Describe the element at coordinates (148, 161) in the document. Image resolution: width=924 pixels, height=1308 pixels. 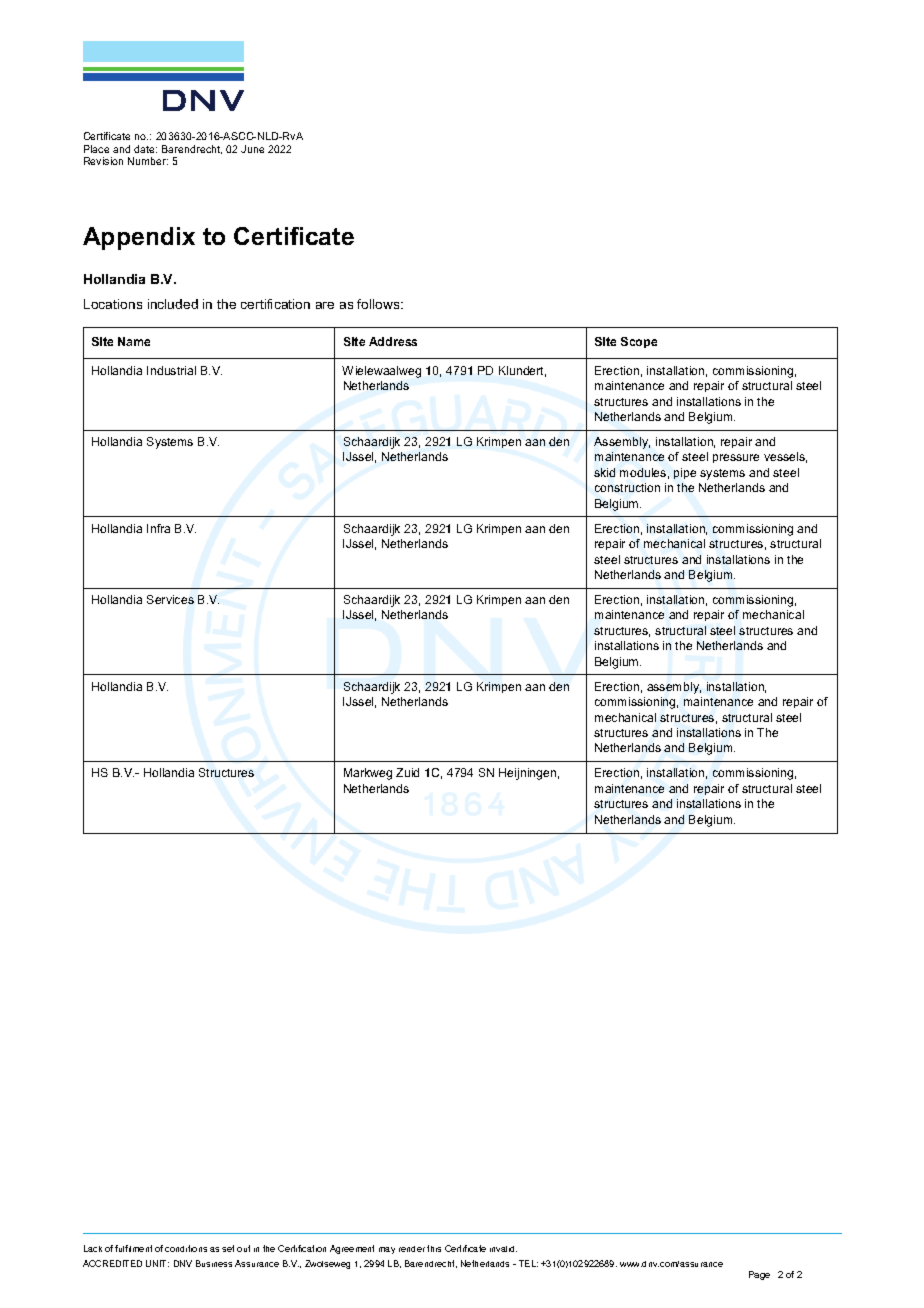
I see `Number` at that location.
